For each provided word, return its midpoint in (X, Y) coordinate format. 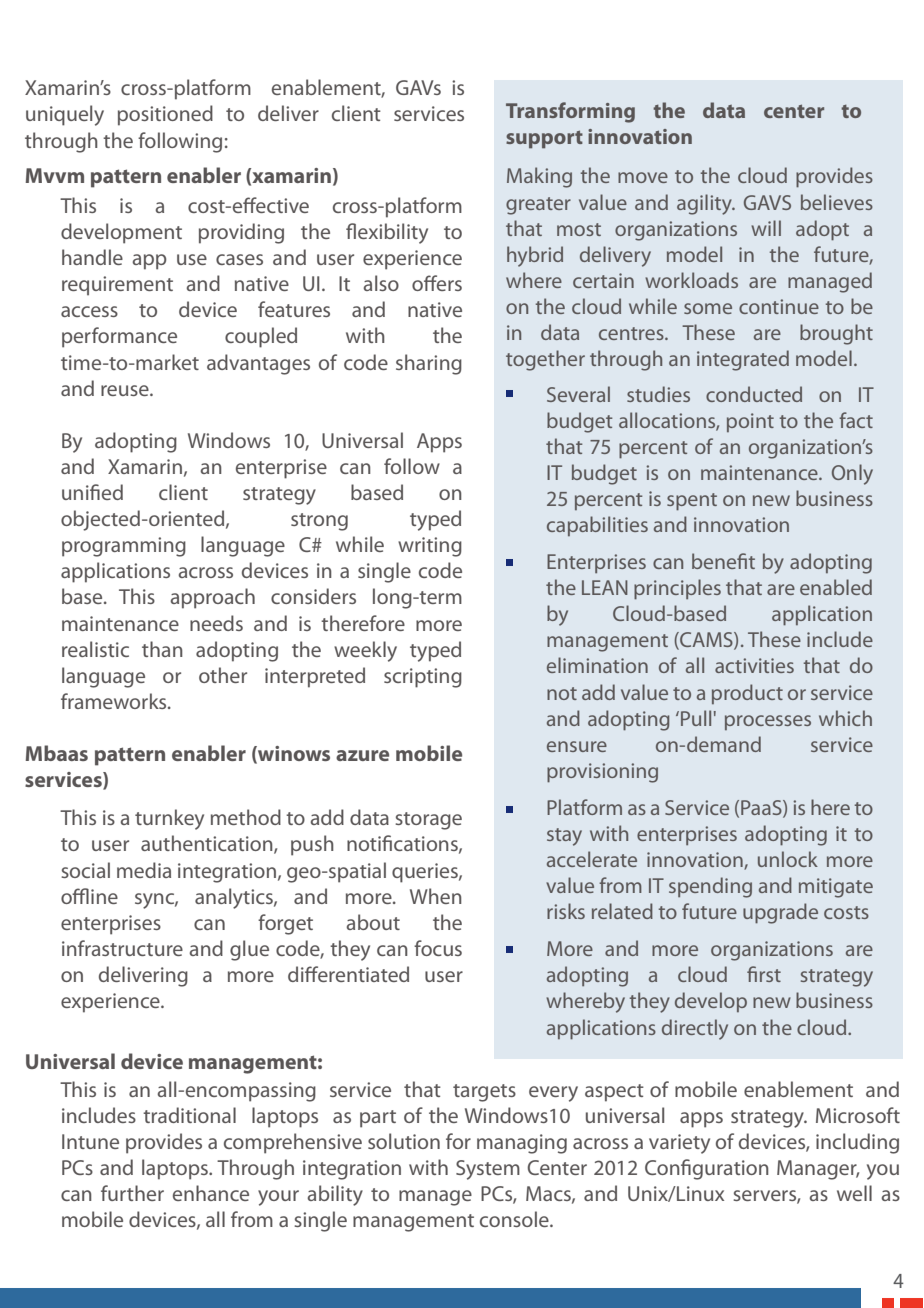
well (854, 1193)
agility (705, 204)
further (132, 1193)
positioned (165, 115)
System (488, 1170)
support (544, 139)
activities (754, 665)
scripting (423, 678)
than (162, 649)
